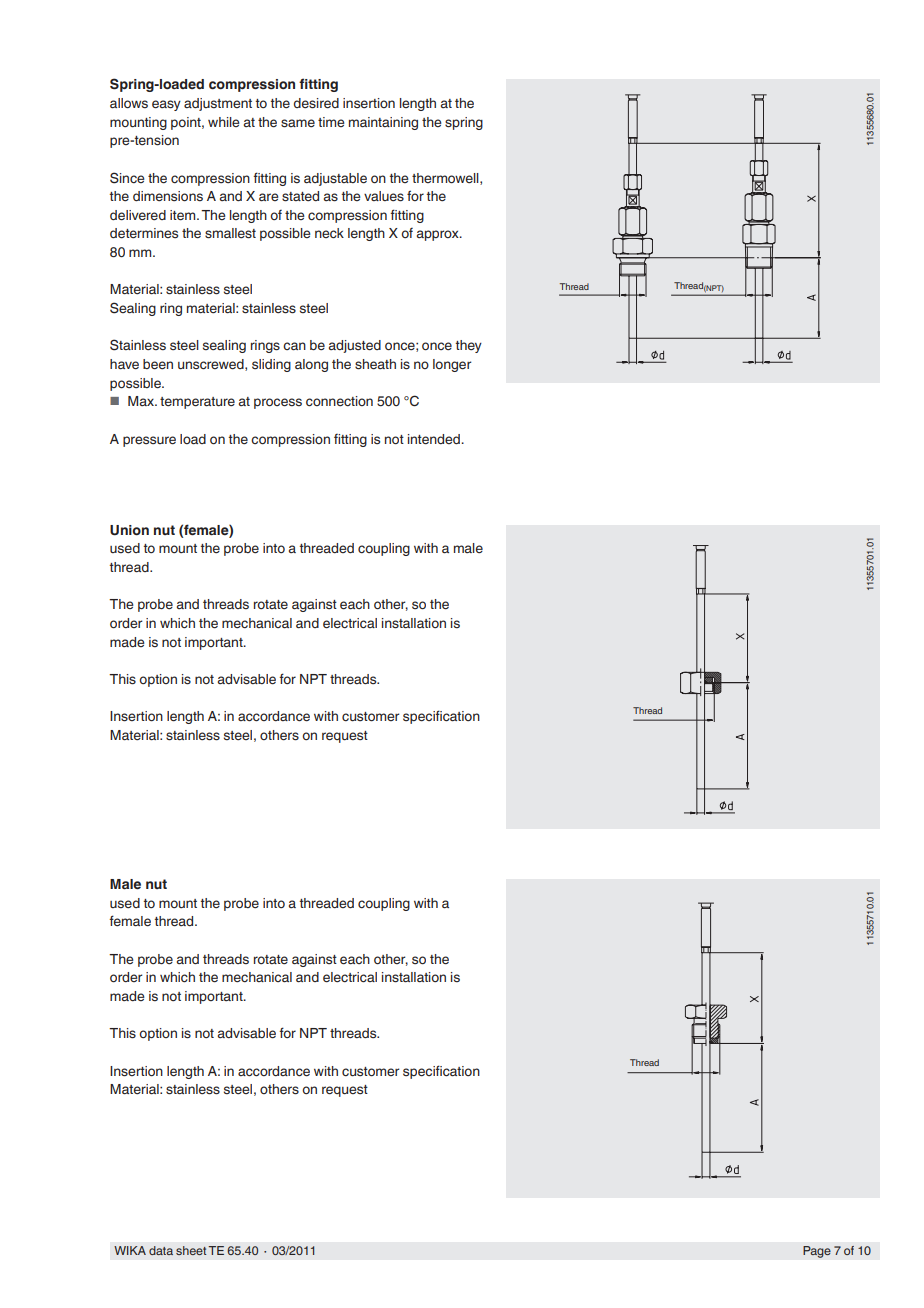 This image has width=924, height=1308. I want to click on connection, so click(339, 401).
